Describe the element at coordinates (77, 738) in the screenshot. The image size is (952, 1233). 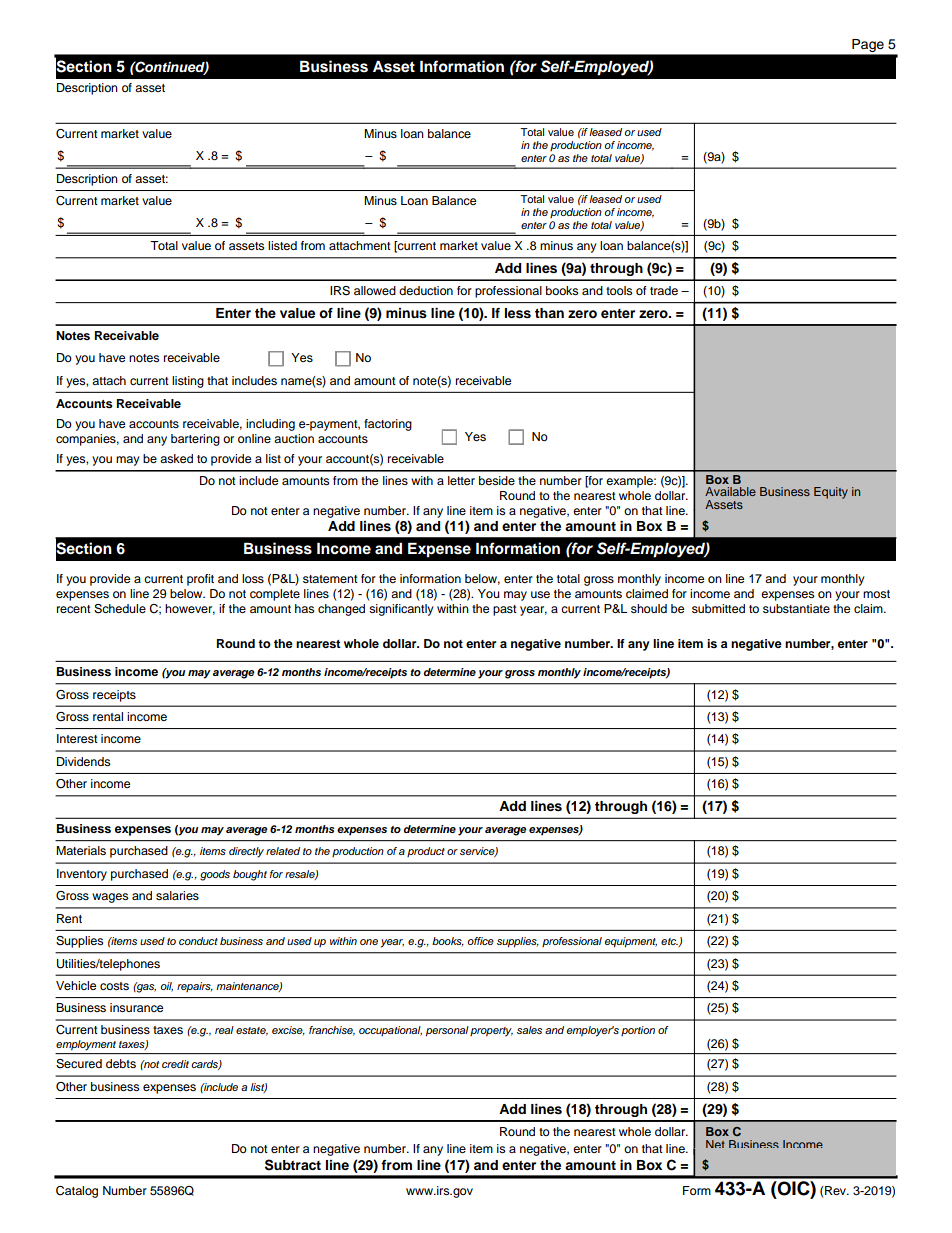
I see `Interest` at that location.
